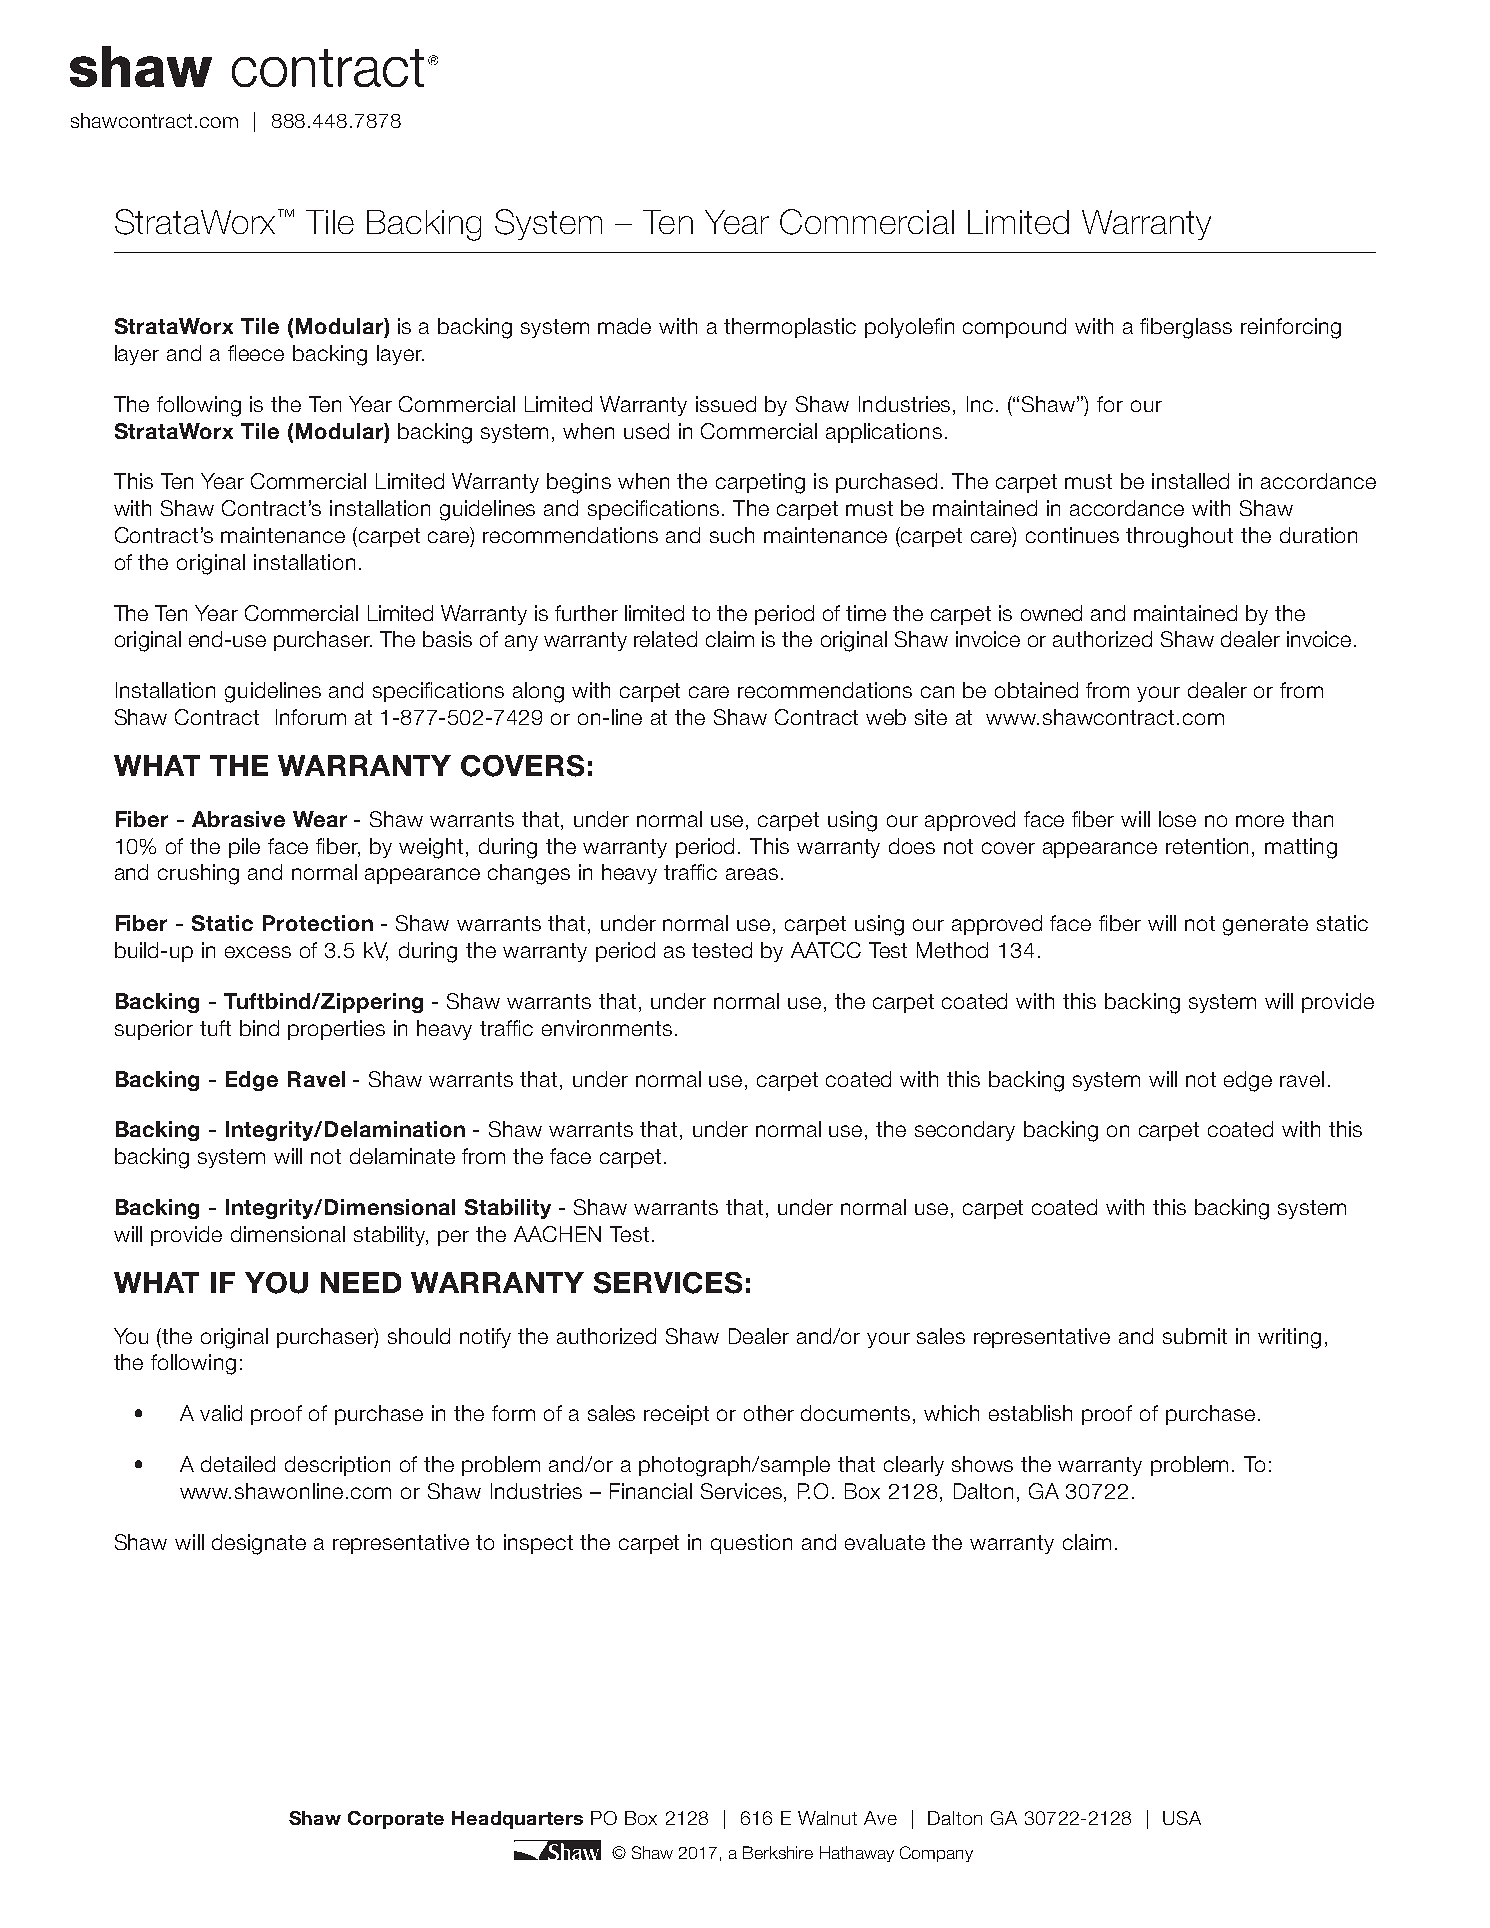 This page has height=1928, width=1490. I want to click on Corporate, so click(396, 1820).
